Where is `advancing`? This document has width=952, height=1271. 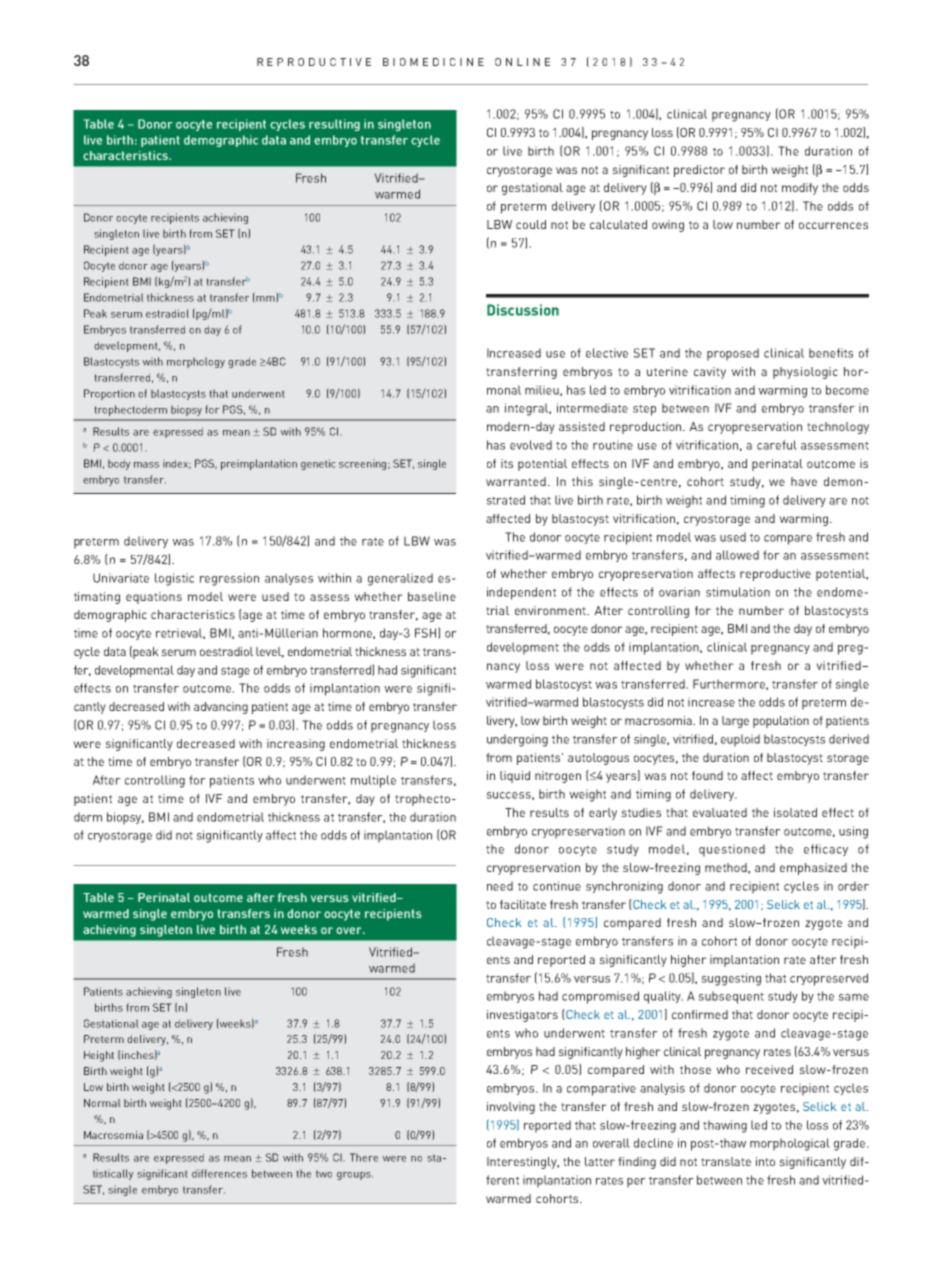 advancing is located at coordinates (221, 708).
